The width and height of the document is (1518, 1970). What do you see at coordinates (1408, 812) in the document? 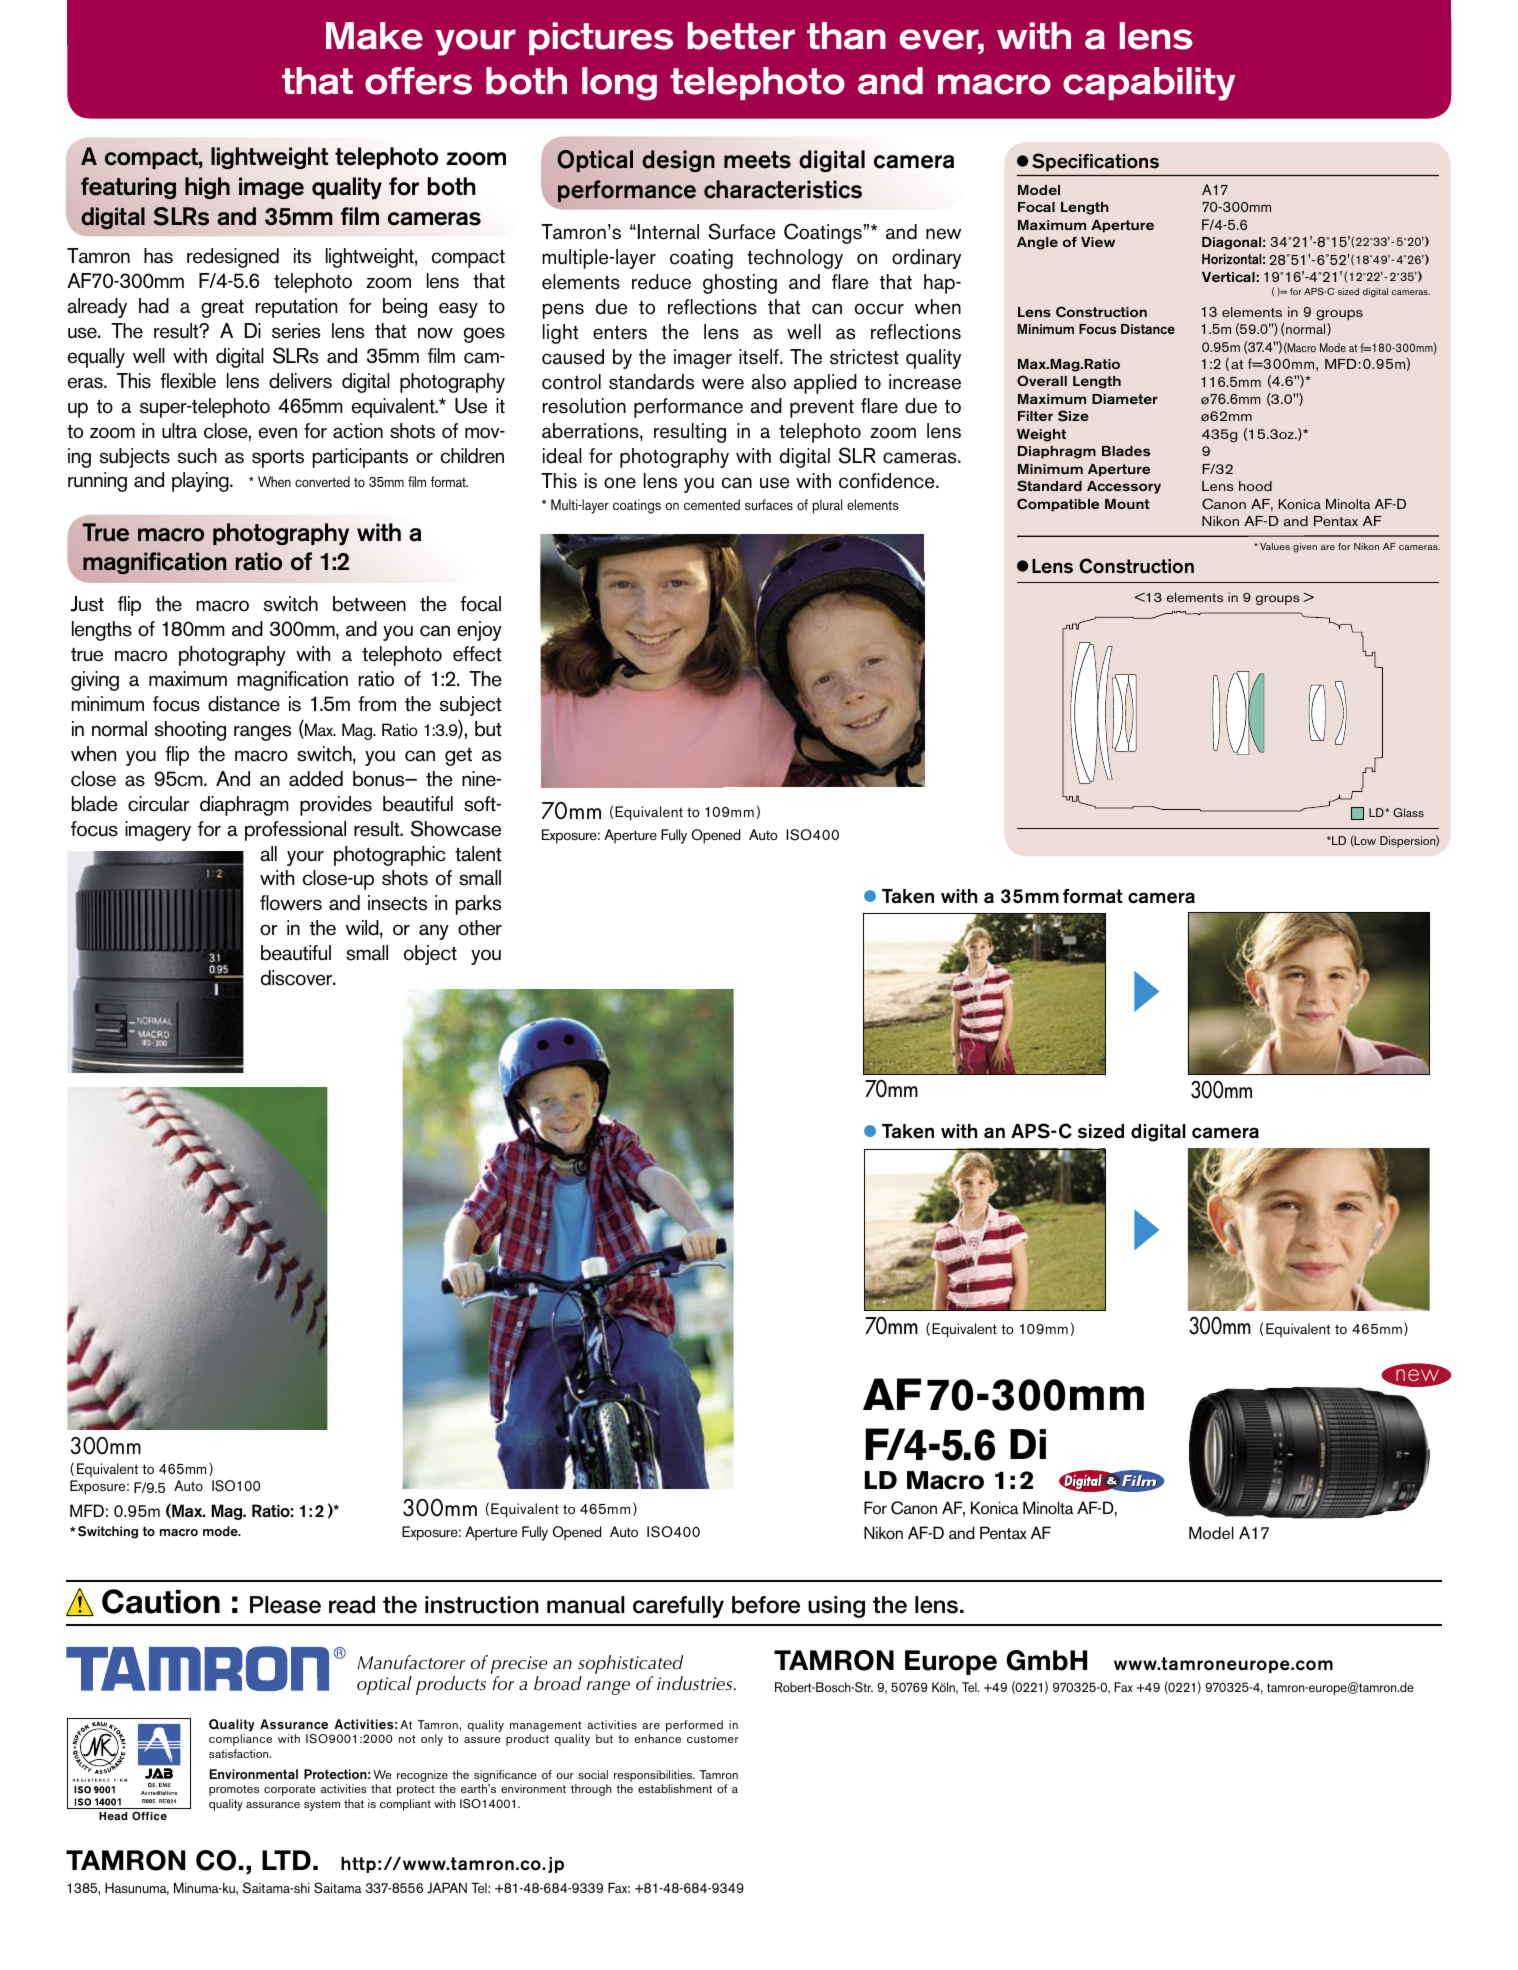
I see `Glass` at bounding box center [1408, 812].
